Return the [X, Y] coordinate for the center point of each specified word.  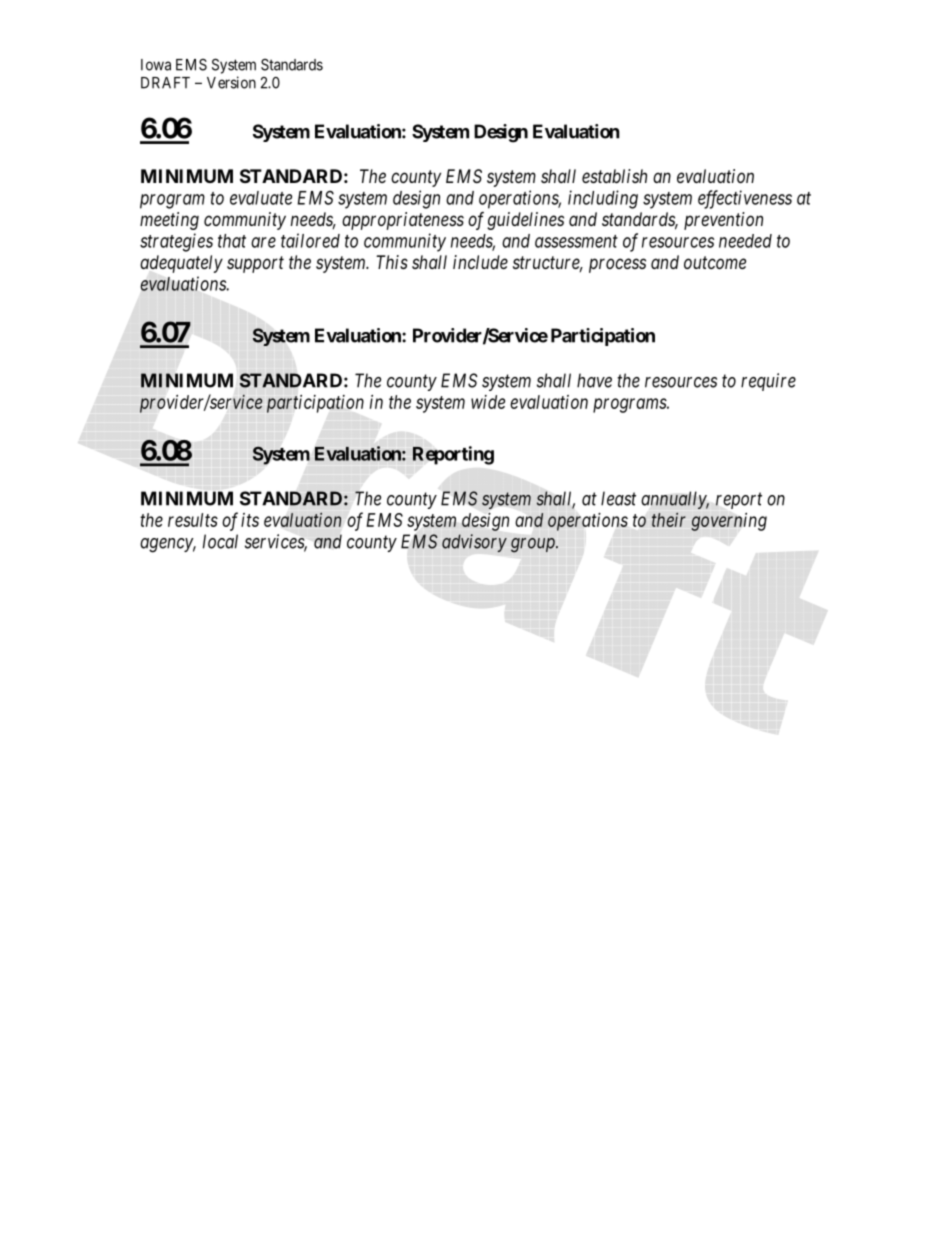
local [220, 541]
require [768, 382]
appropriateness [403, 221]
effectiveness [745, 199]
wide [488, 402]
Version [231, 82]
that [232, 241]
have [594, 380]
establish [614, 176]
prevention [723, 221]
